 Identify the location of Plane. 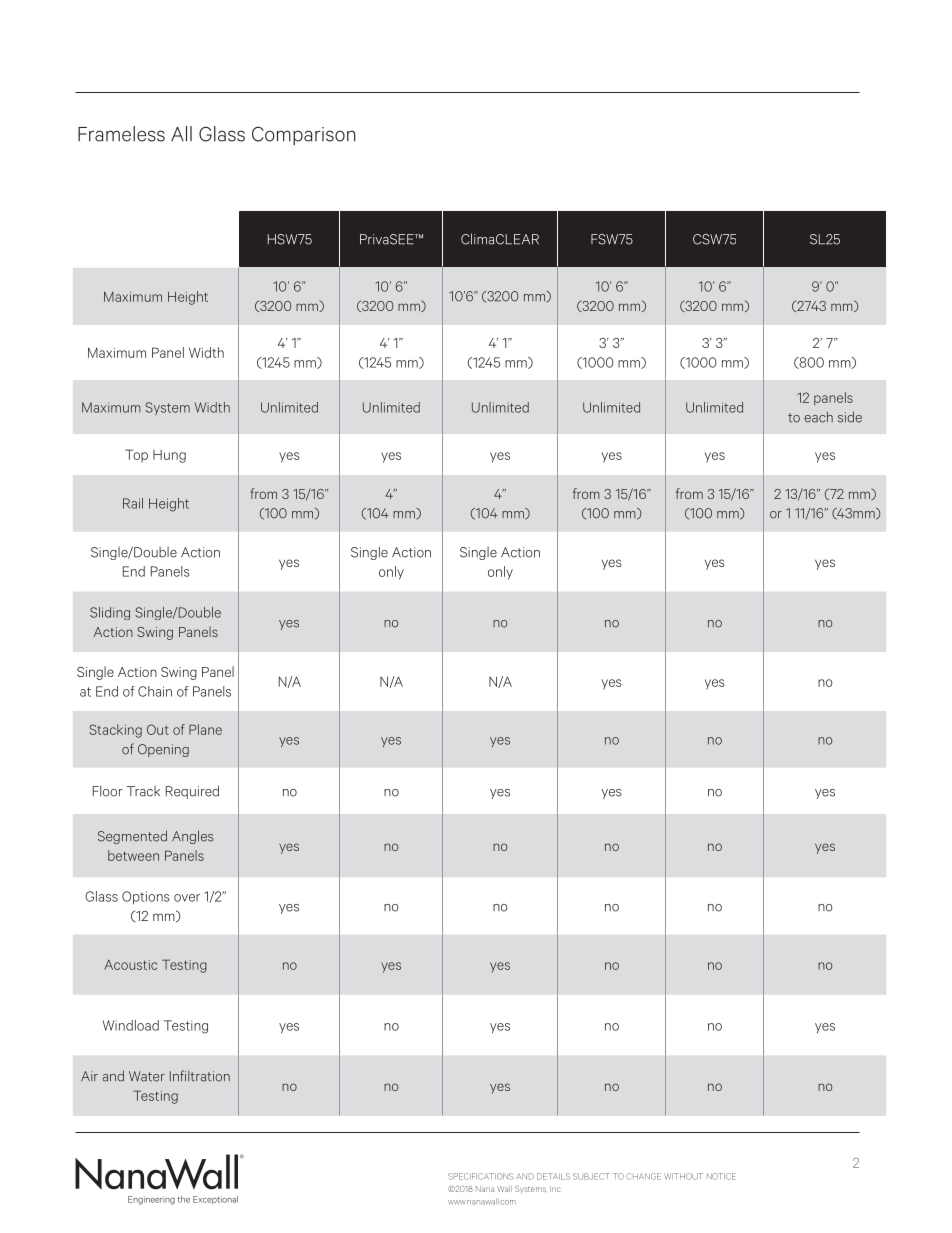
(205, 729).
